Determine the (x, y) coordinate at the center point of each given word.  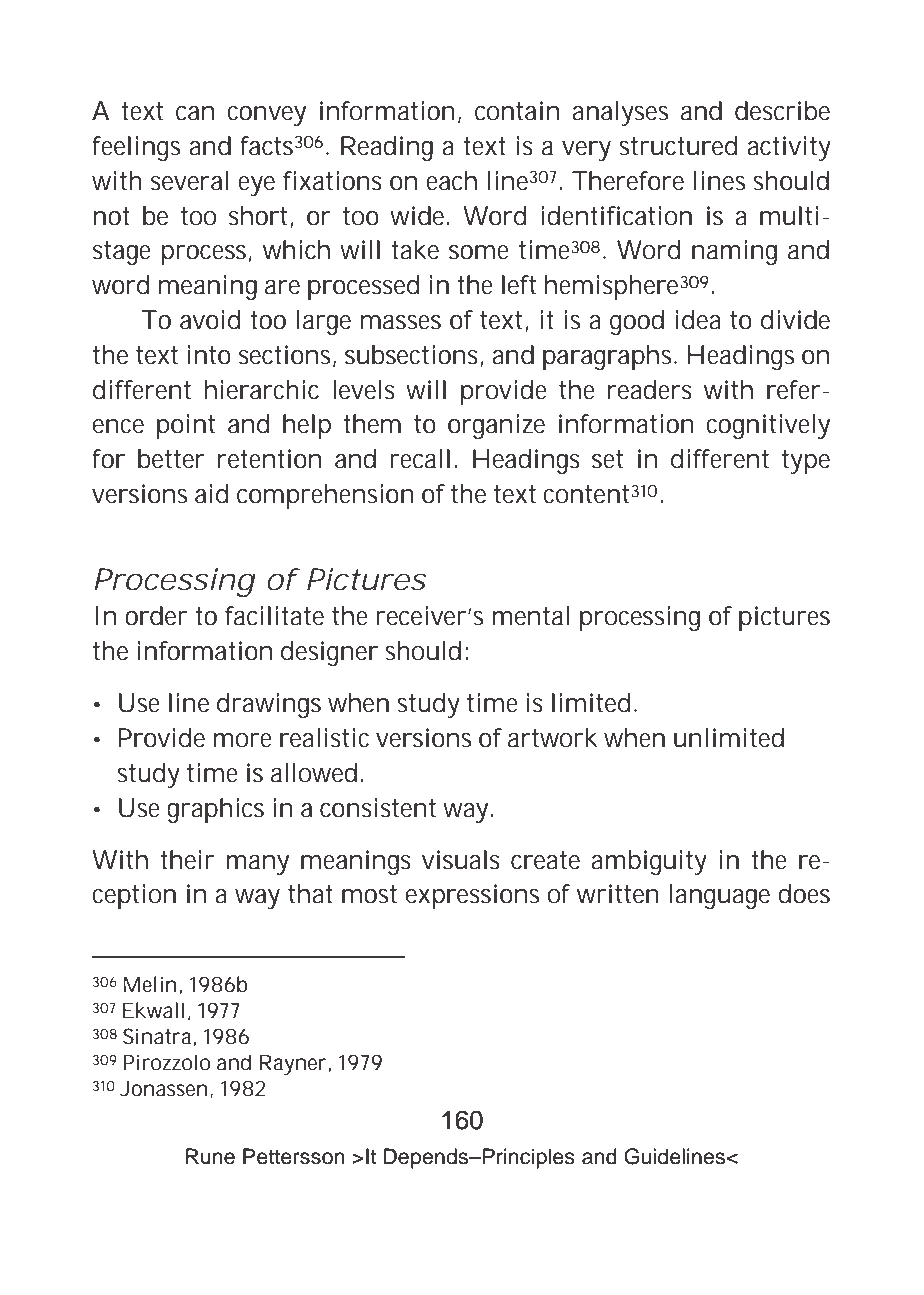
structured (678, 146)
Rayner (293, 1064)
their (187, 860)
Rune (210, 1156)
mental (531, 616)
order (156, 616)
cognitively (768, 426)
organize (496, 426)
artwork (553, 738)
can (195, 113)
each (451, 181)
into (209, 355)
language (720, 896)
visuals (461, 860)
